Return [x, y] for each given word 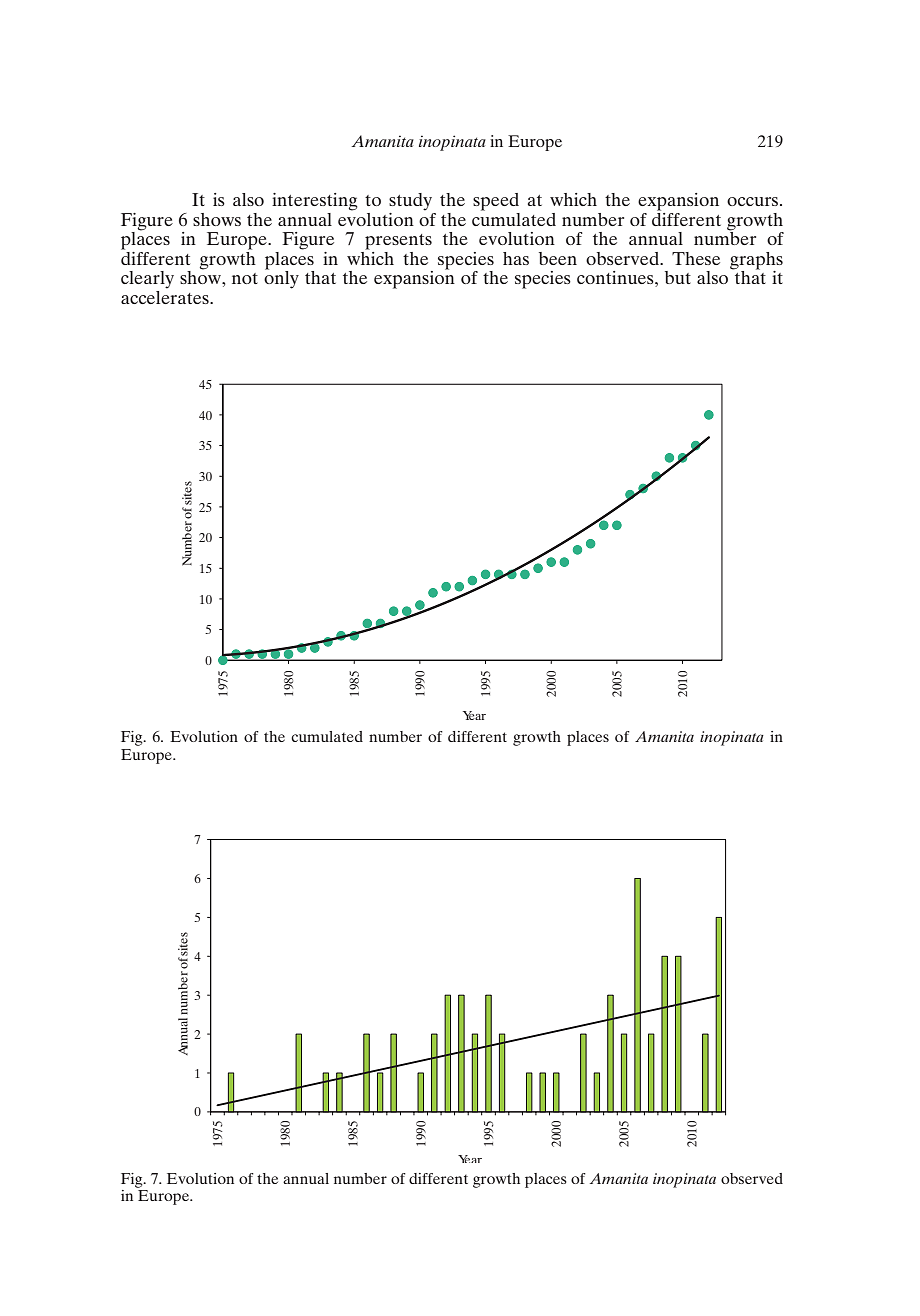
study [410, 202]
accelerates [166, 296]
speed [496, 202]
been [558, 258]
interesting [315, 202]
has [516, 258]
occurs [754, 201]
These [696, 258]
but [678, 277]
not [245, 278]
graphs [756, 262]
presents [398, 242]
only [281, 279]
